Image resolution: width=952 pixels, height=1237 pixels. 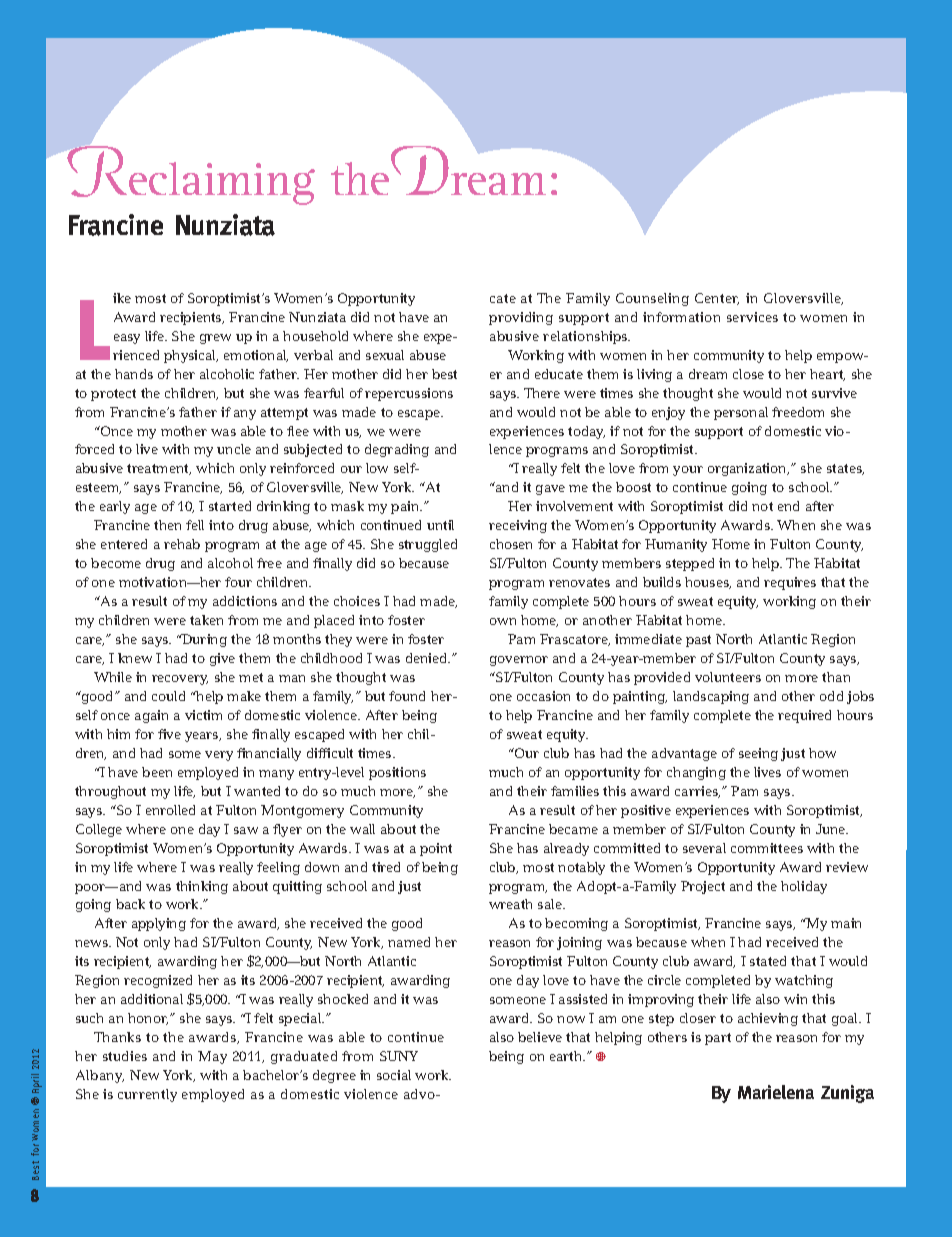 I want to click on requires, so click(x=790, y=583).
